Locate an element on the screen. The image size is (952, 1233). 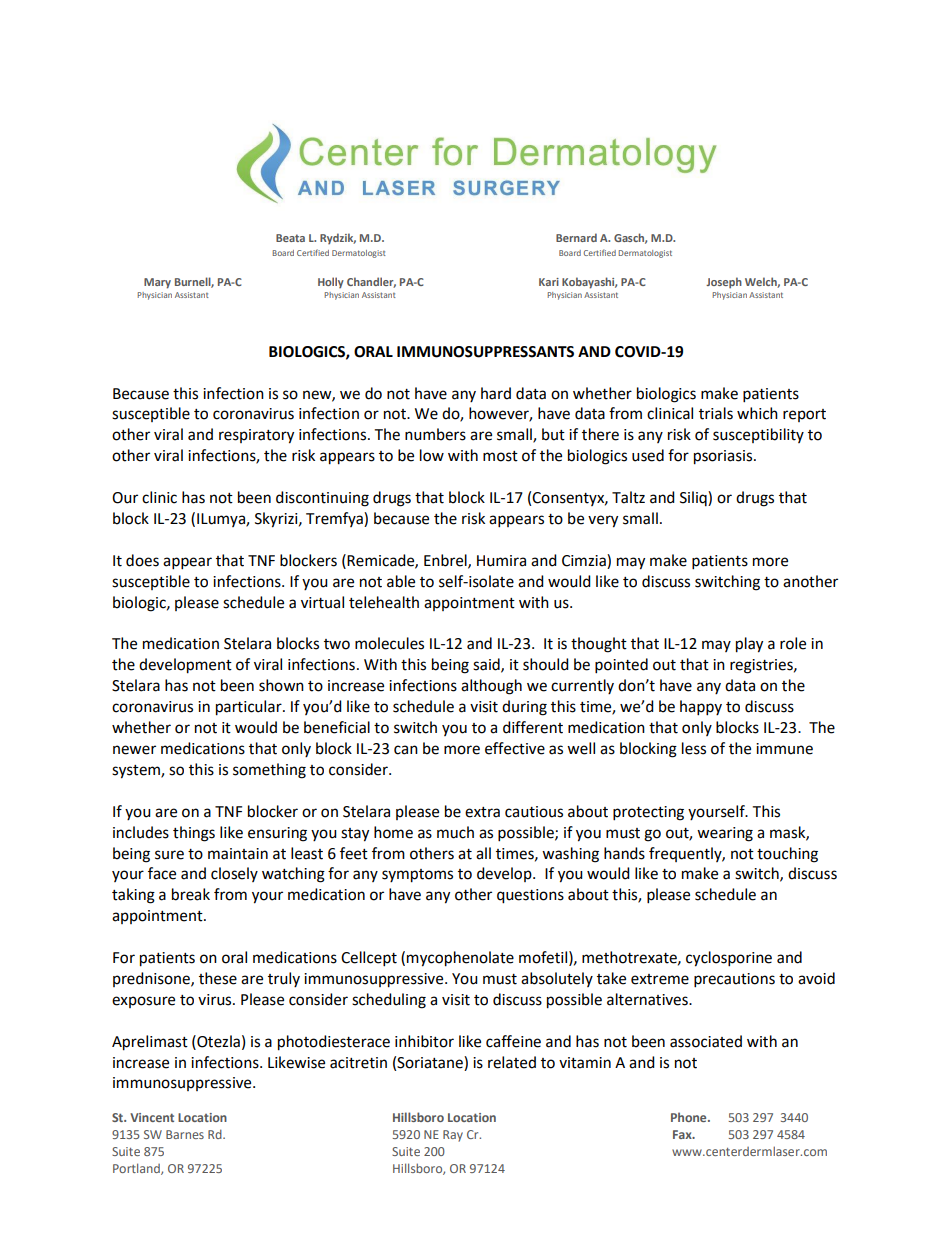
Barnes is located at coordinates (185, 1134).
